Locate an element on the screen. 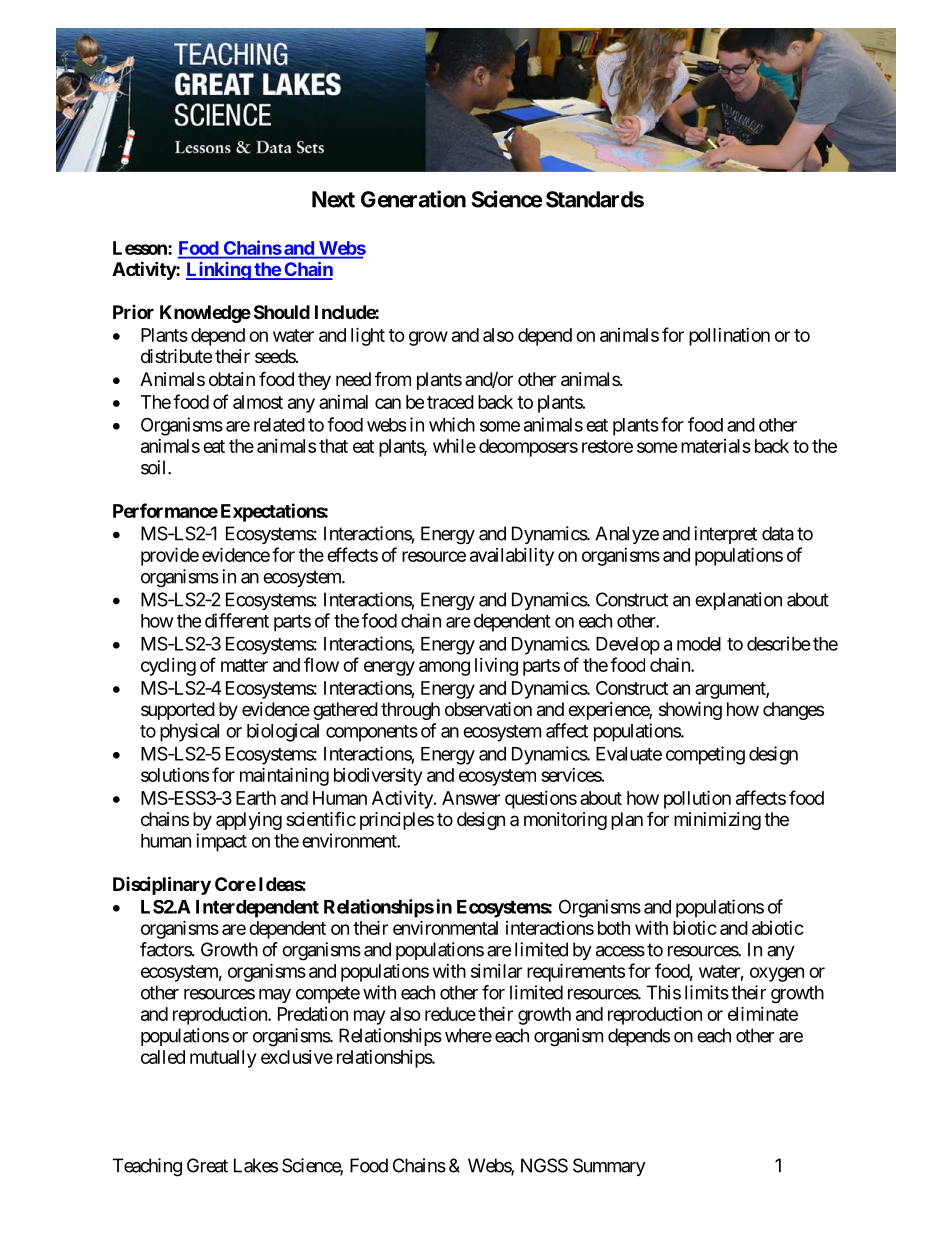 This screenshot has width=952, height=1233. pollination is located at coordinates (729, 337).
